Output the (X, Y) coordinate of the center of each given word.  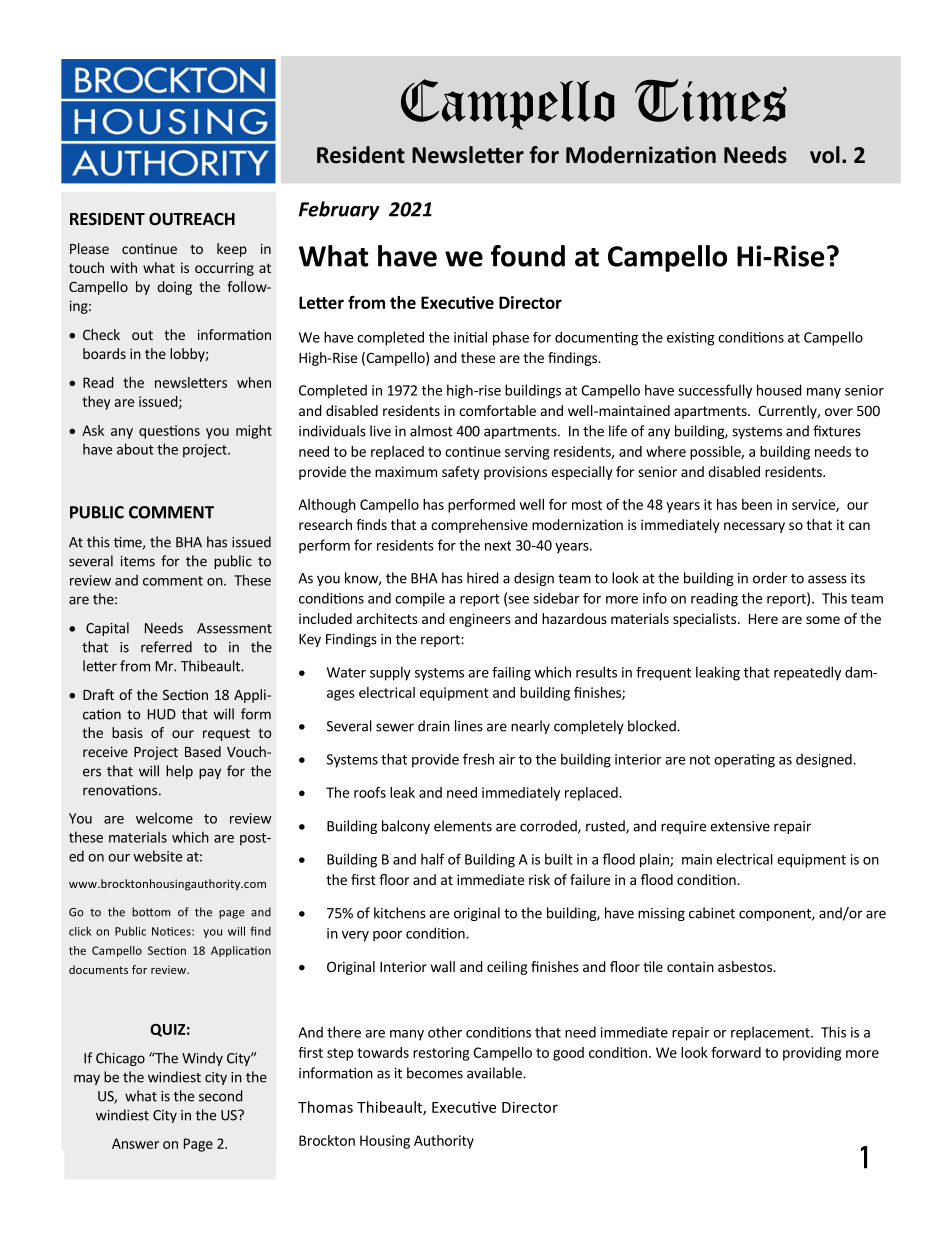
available (495, 1073)
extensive (740, 826)
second (221, 1096)
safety (461, 473)
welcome (164, 818)
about (135, 449)
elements (463, 826)
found (528, 256)
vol (825, 155)
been (757, 504)
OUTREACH (192, 219)
